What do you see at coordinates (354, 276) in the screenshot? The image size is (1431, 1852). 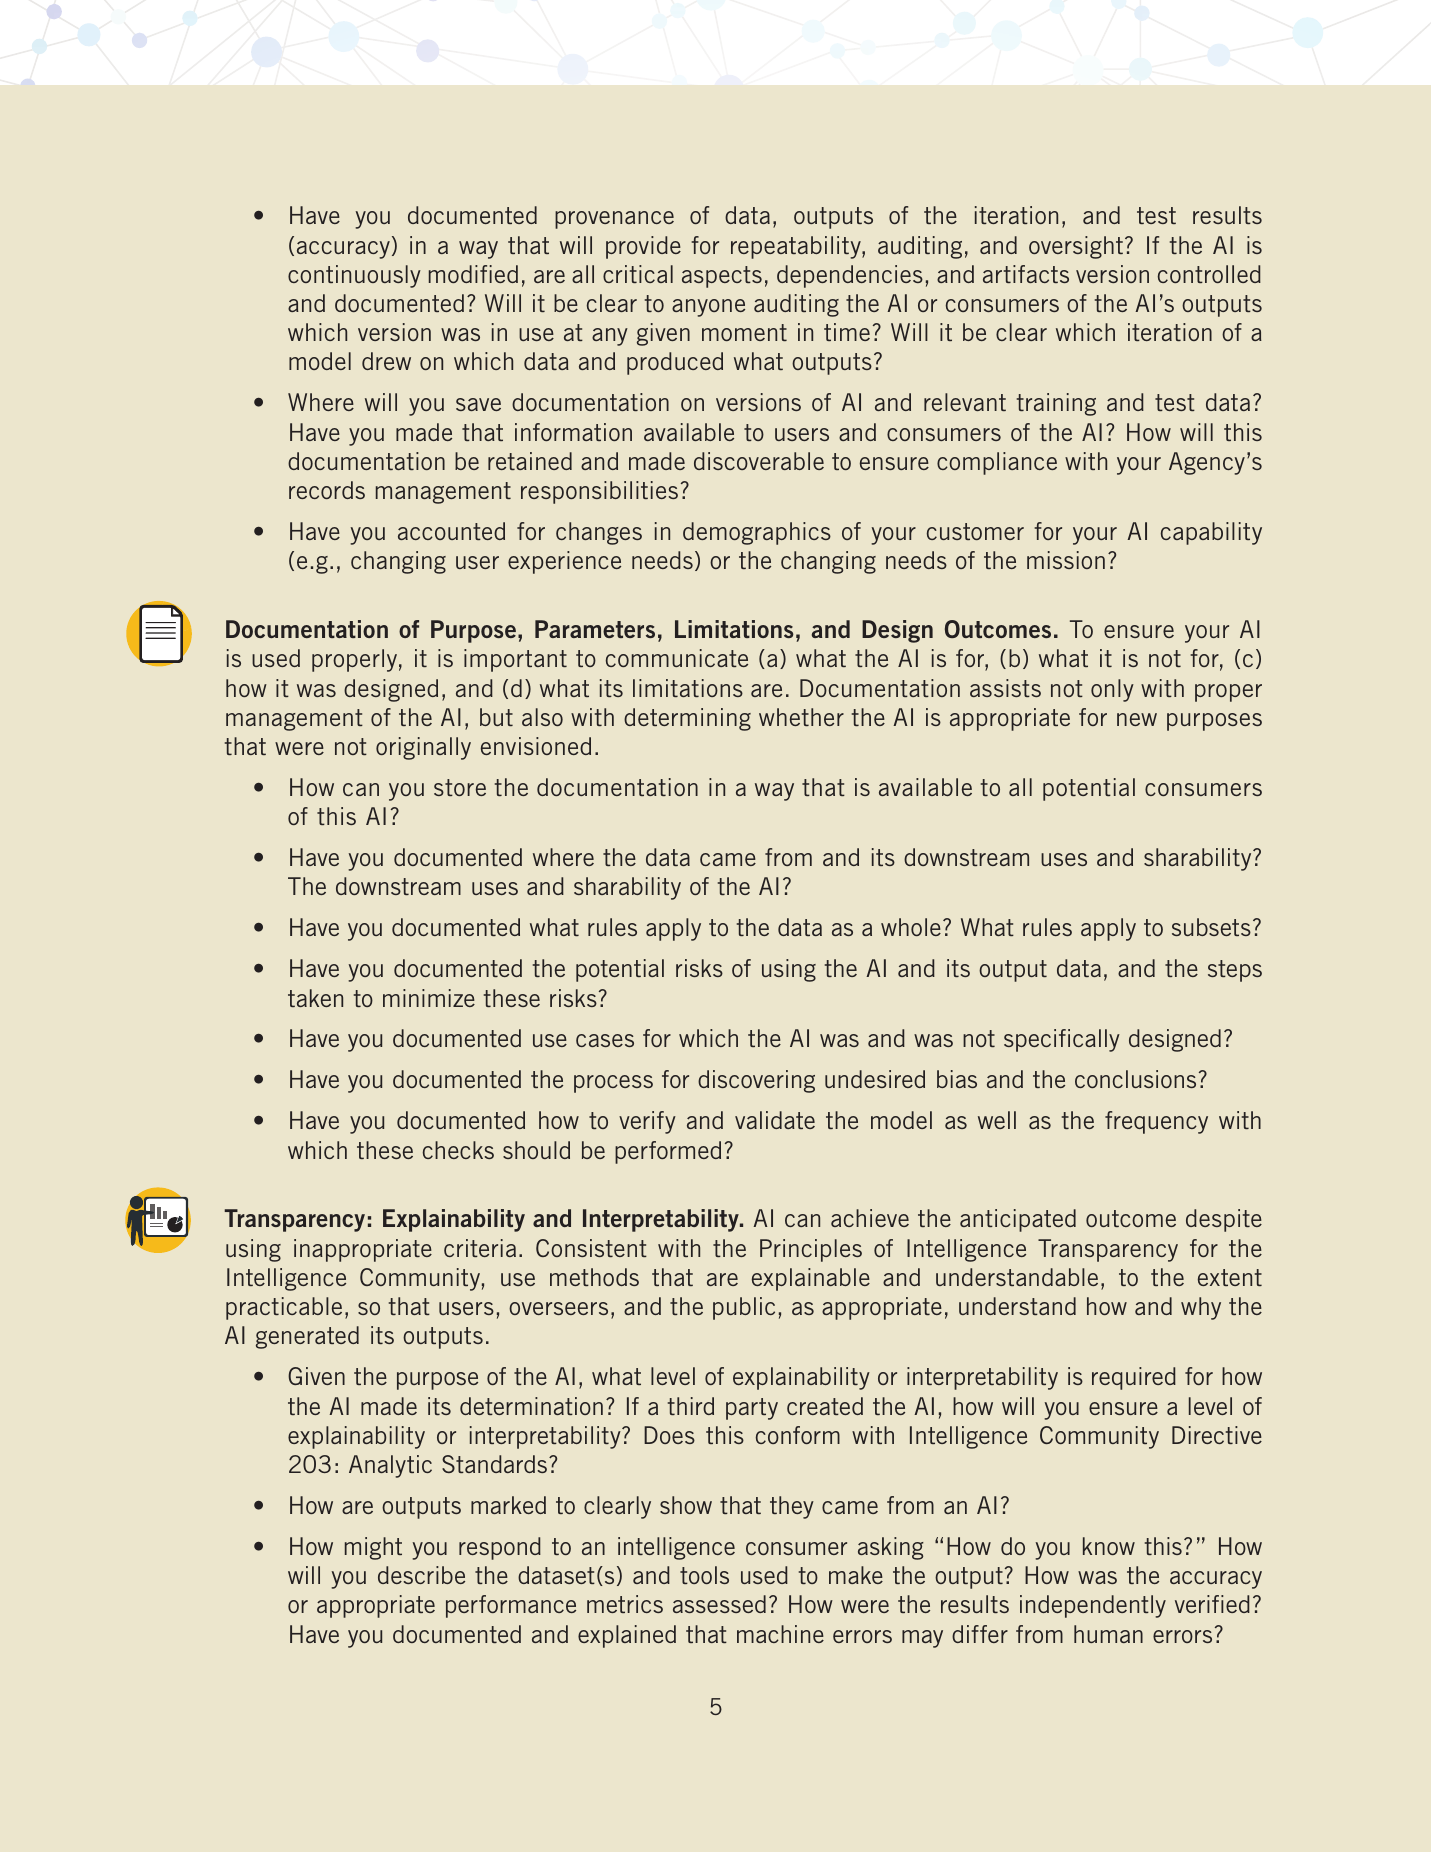 I see `continuously` at bounding box center [354, 276].
